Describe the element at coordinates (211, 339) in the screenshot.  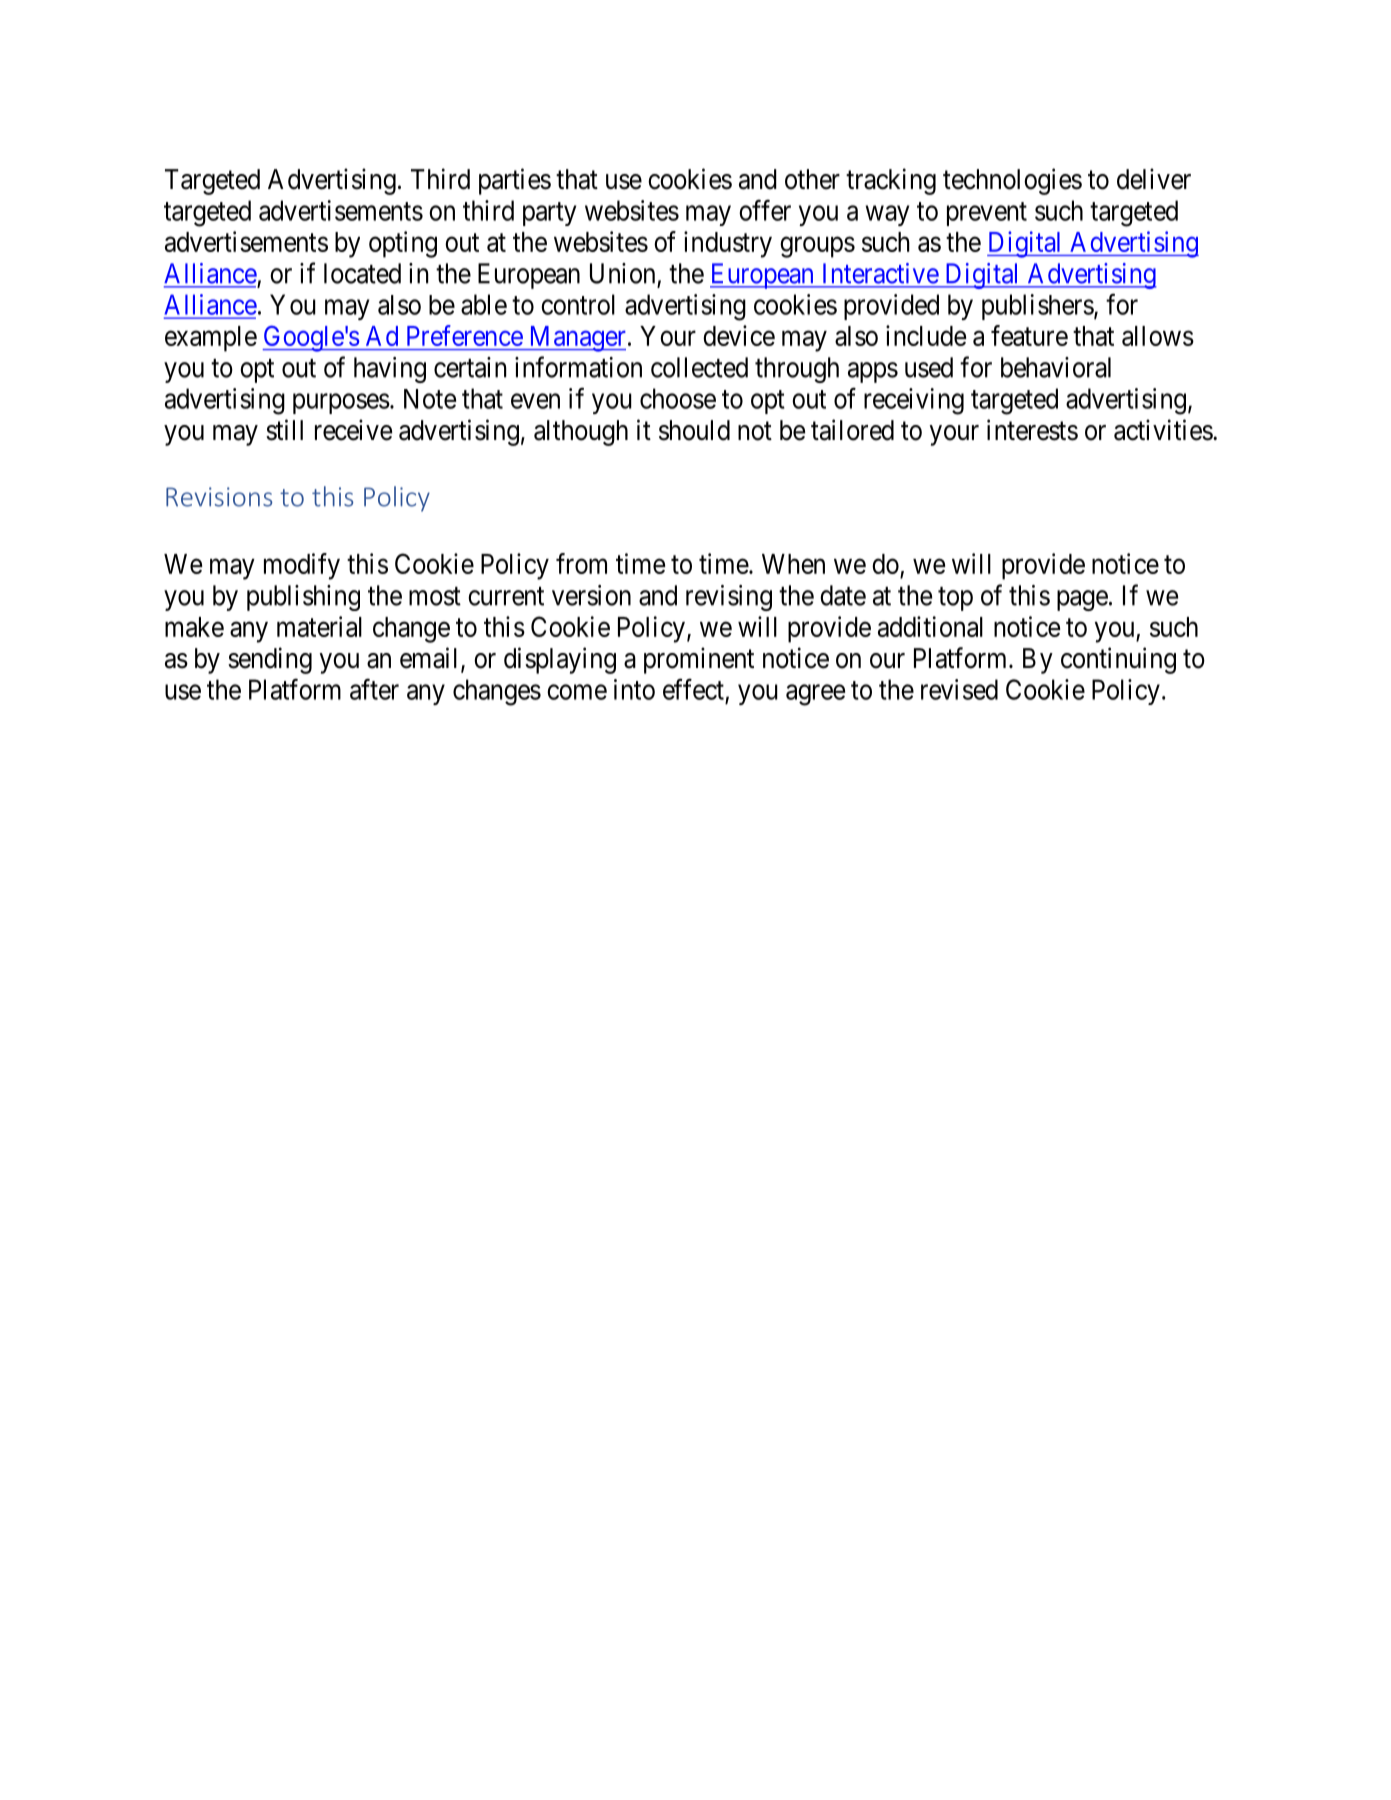
I see `example` at that location.
